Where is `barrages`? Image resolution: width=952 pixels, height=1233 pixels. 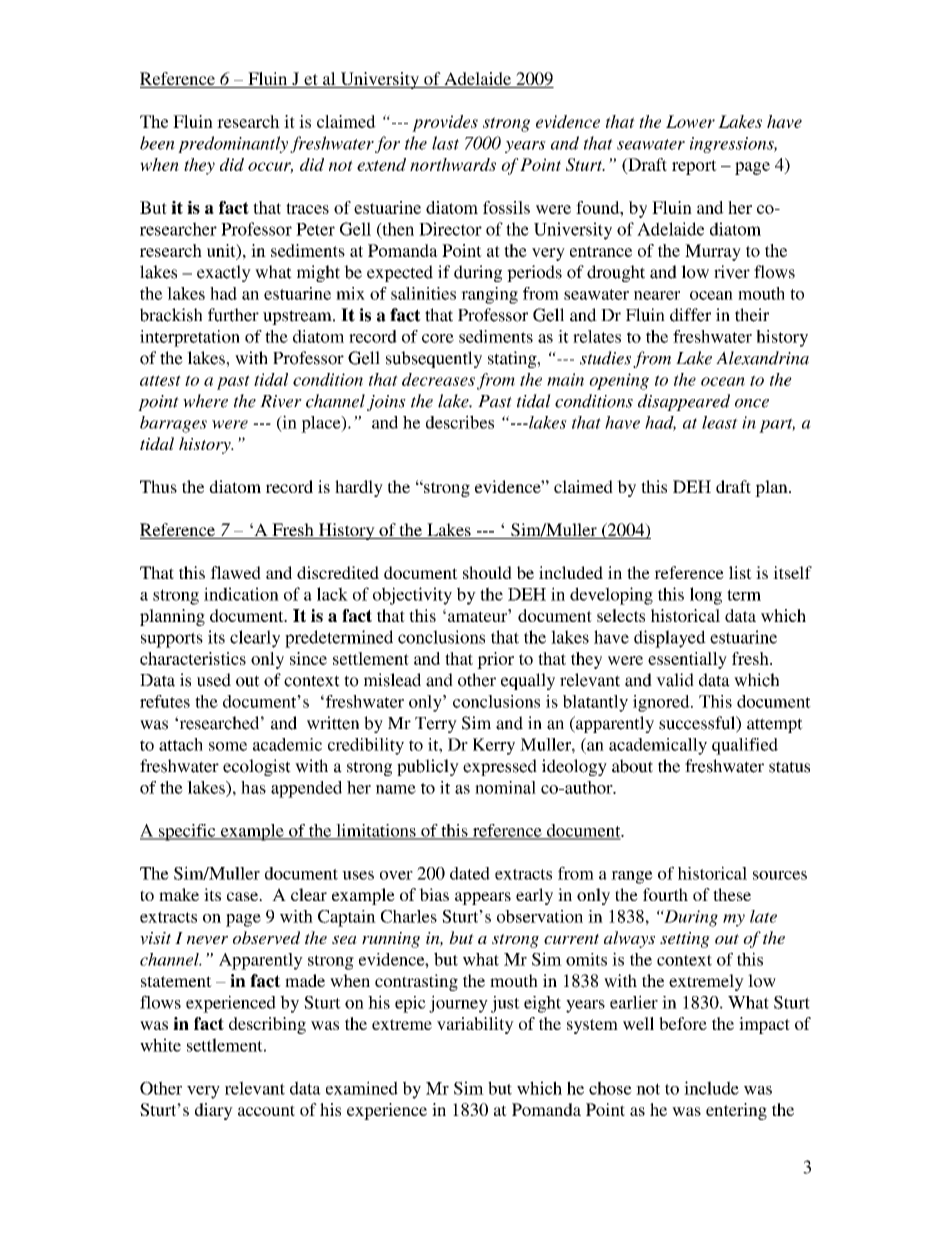
barrages is located at coordinates (173, 424).
